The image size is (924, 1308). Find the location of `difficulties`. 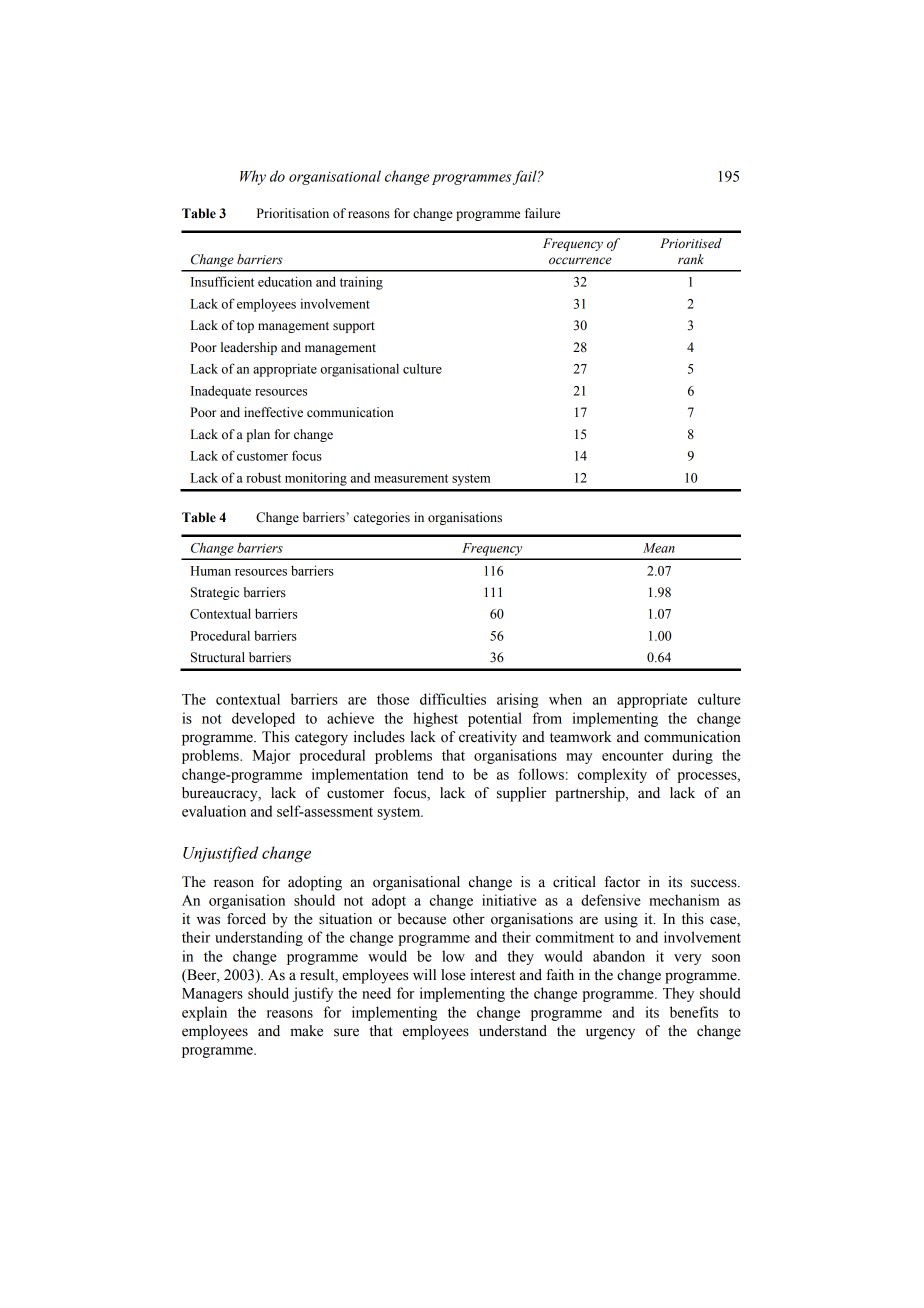

difficulties is located at coordinates (453, 699).
